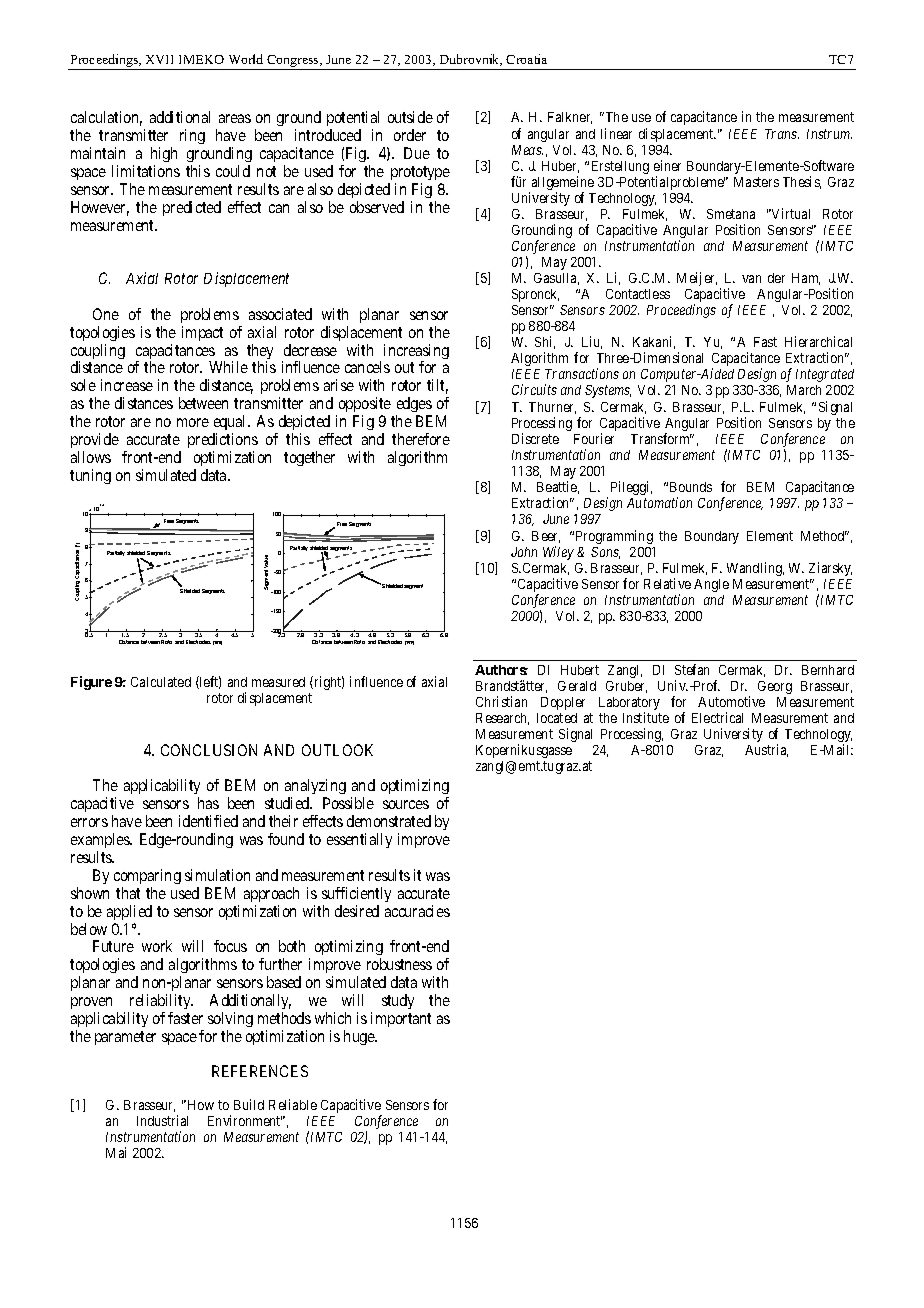 This page has width=924, height=1308. What do you see at coordinates (209, 750) in the page?
I see `CONCLUSION` at bounding box center [209, 750].
